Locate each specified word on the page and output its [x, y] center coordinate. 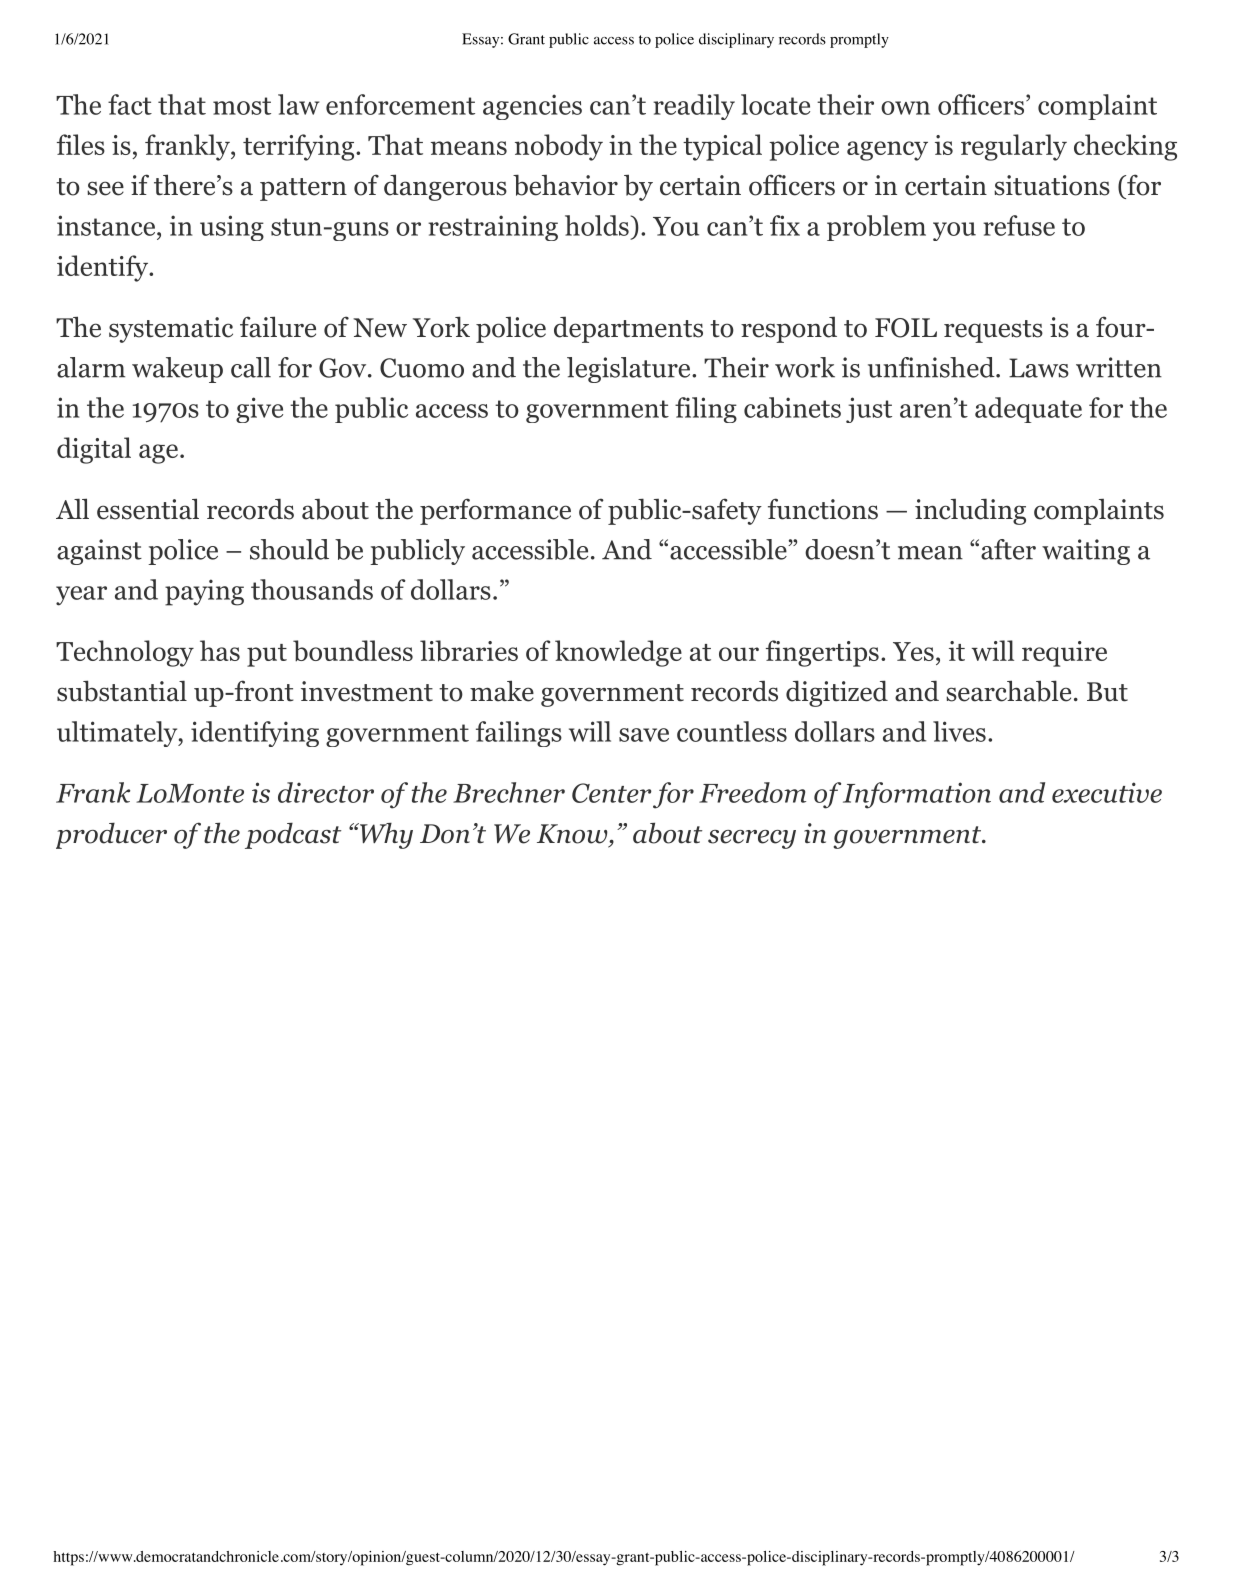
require [1064, 654]
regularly [1014, 147]
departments [628, 330]
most [242, 106]
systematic [171, 330]
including [970, 511]
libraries [469, 651]
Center [612, 793]
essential [148, 509]
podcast [293, 835]
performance [495, 511]
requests [993, 331]
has [220, 650]
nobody [559, 147]
